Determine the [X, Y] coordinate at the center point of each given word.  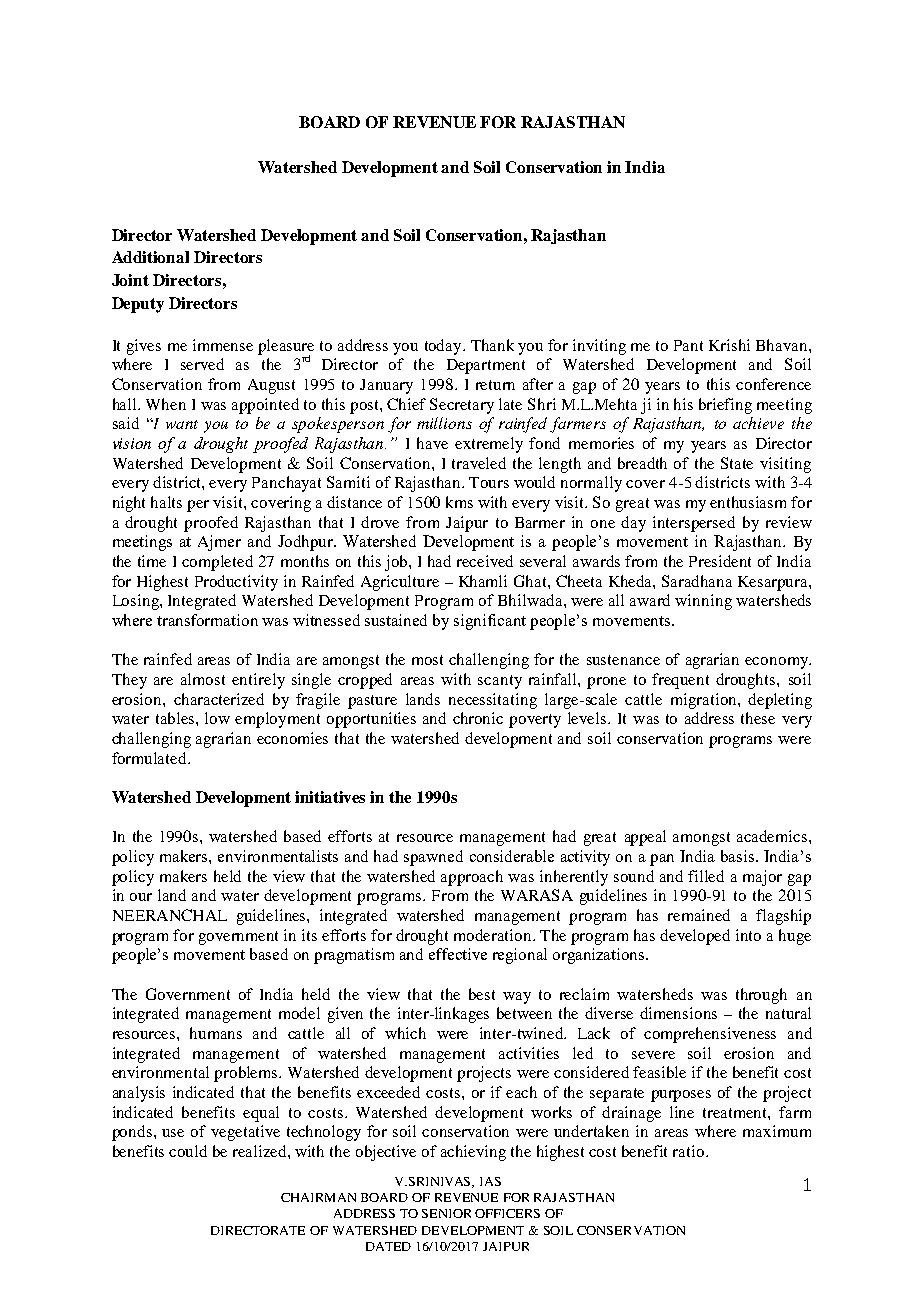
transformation [207, 620]
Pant [688, 345]
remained [699, 915]
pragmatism [354, 956]
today [444, 347]
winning [703, 602]
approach [472, 878]
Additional [150, 257]
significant [490, 622]
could [188, 1151]
